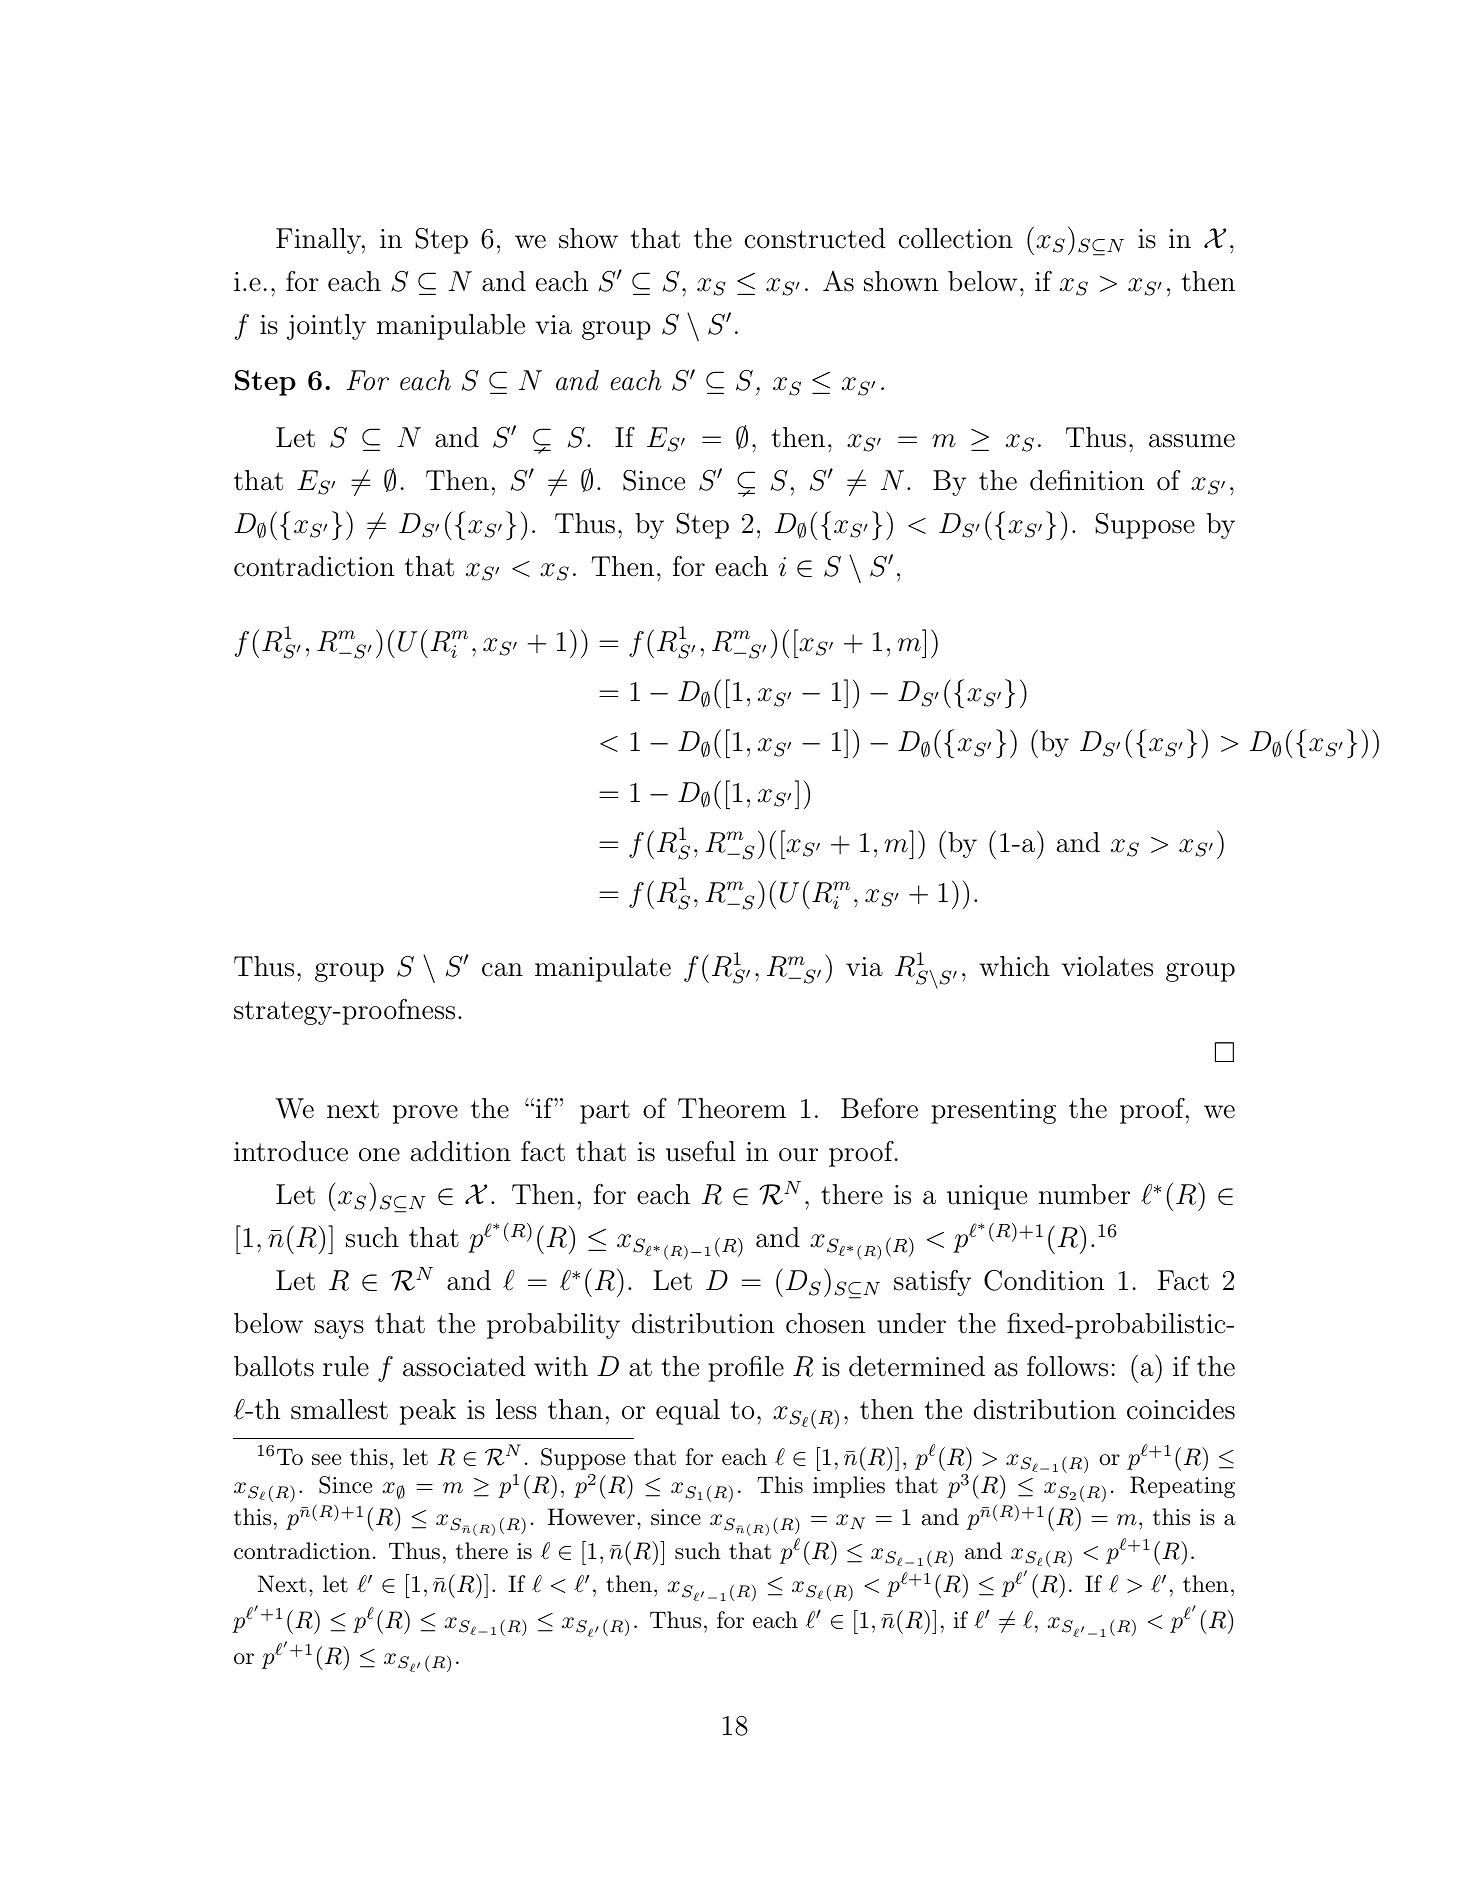  Describe the element at coordinates (502, 970) in the document. I see `can` at that location.
